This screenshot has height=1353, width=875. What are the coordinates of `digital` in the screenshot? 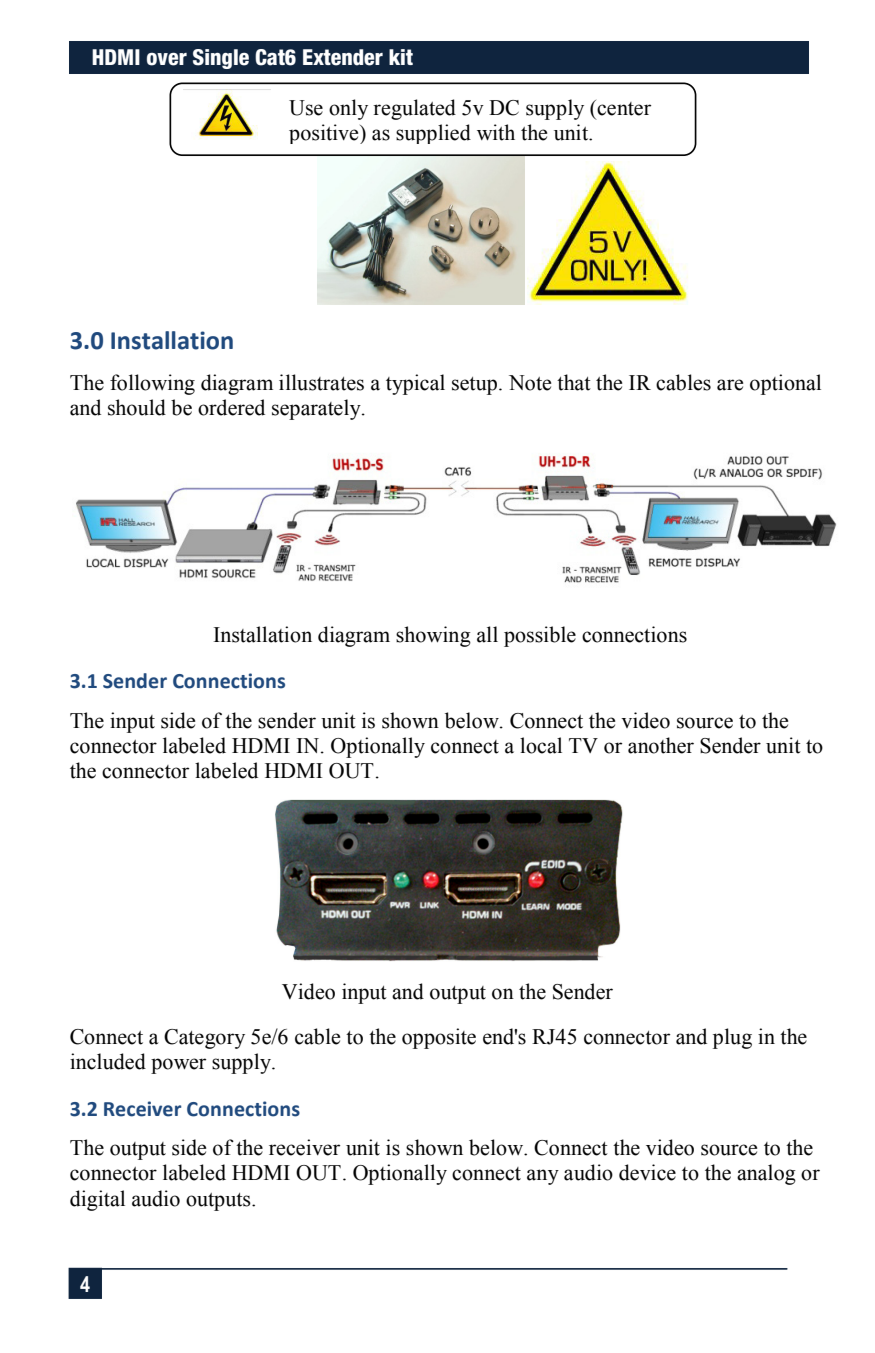 It's located at (97, 1200).
